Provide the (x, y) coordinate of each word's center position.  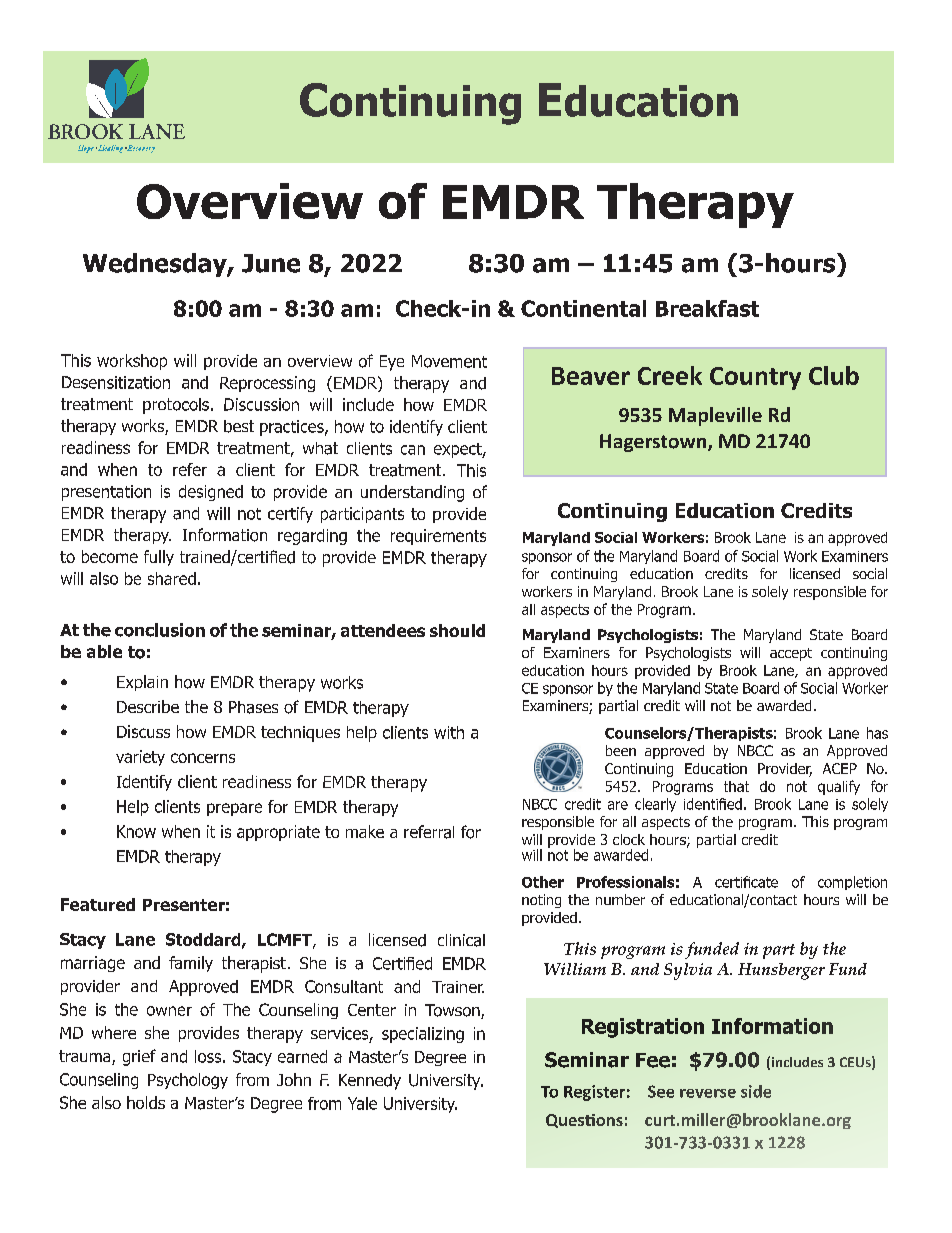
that (736, 786)
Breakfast (707, 308)
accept (791, 654)
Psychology (188, 1081)
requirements (438, 537)
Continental (583, 308)
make (365, 831)
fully (159, 558)
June (271, 263)
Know (136, 831)
